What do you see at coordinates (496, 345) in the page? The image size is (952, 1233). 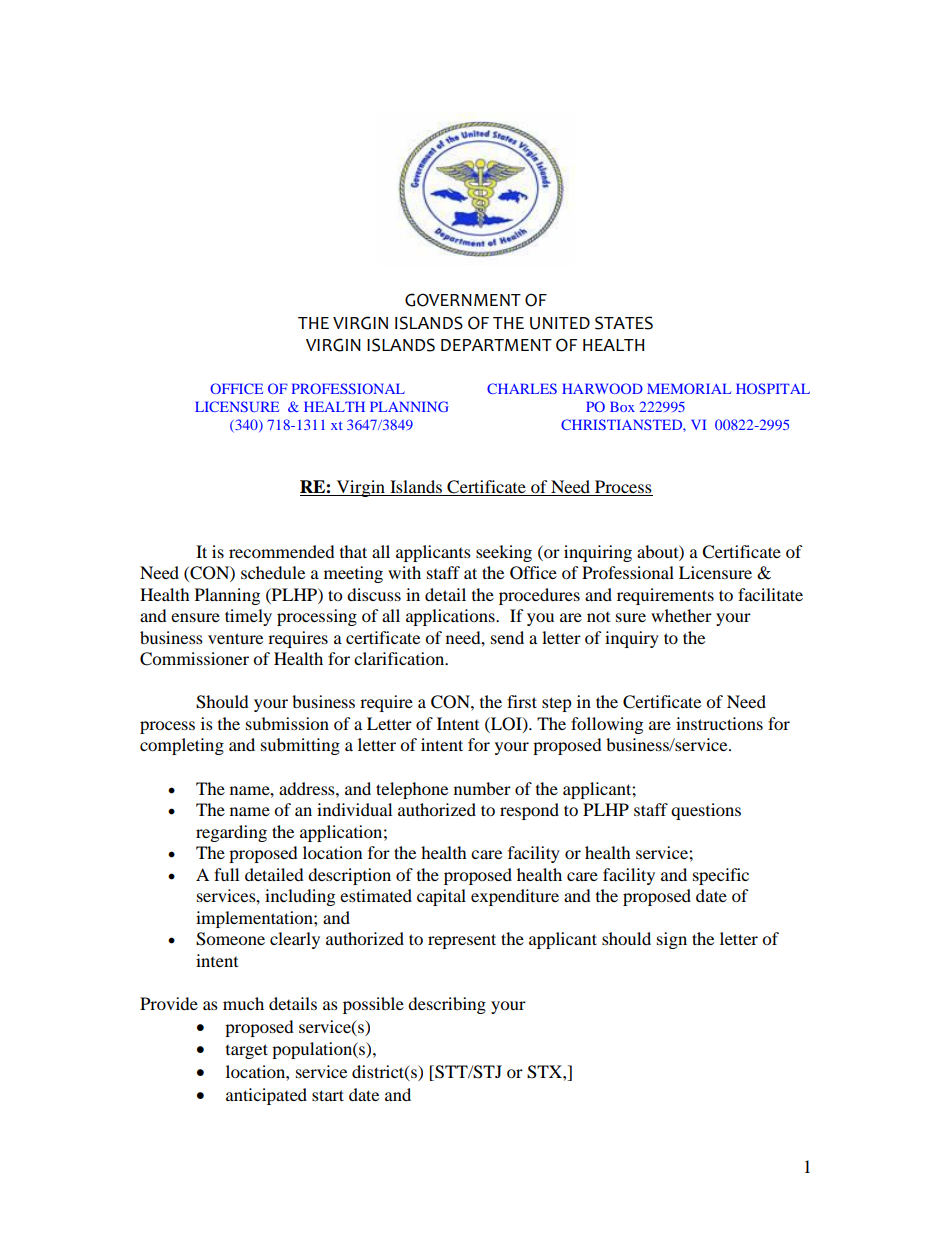 I see `DEPARTMENT` at bounding box center [496, 345].
